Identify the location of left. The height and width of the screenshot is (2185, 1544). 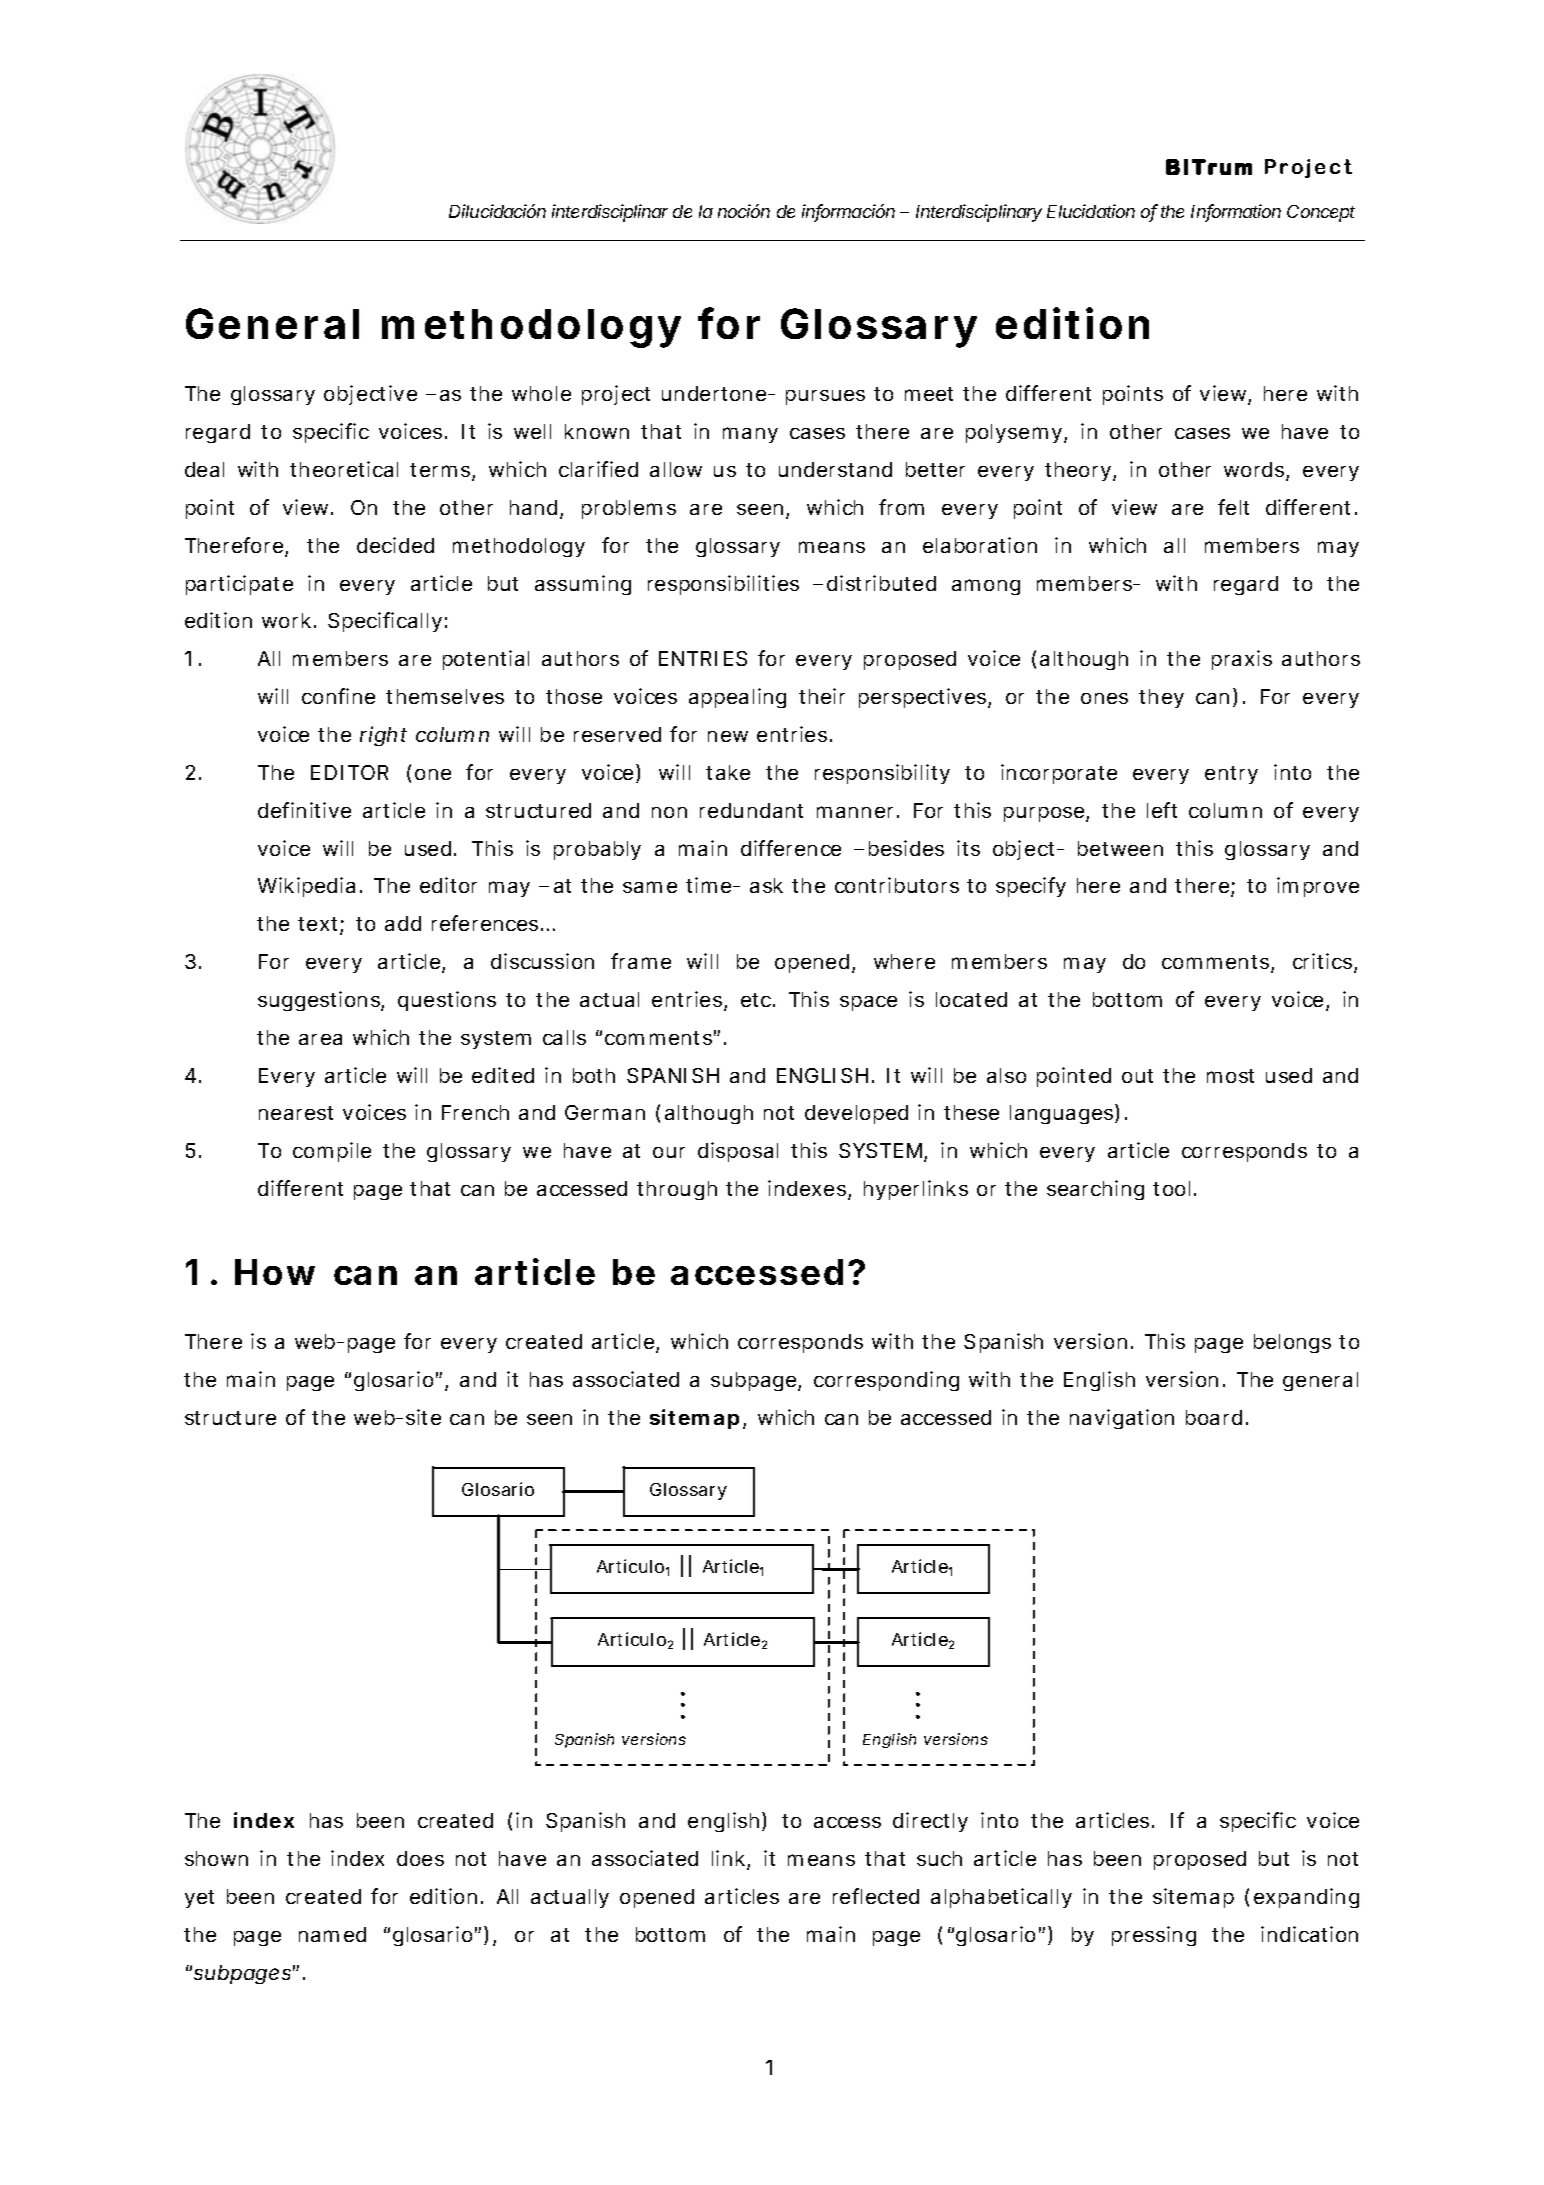
(1162, 810).
